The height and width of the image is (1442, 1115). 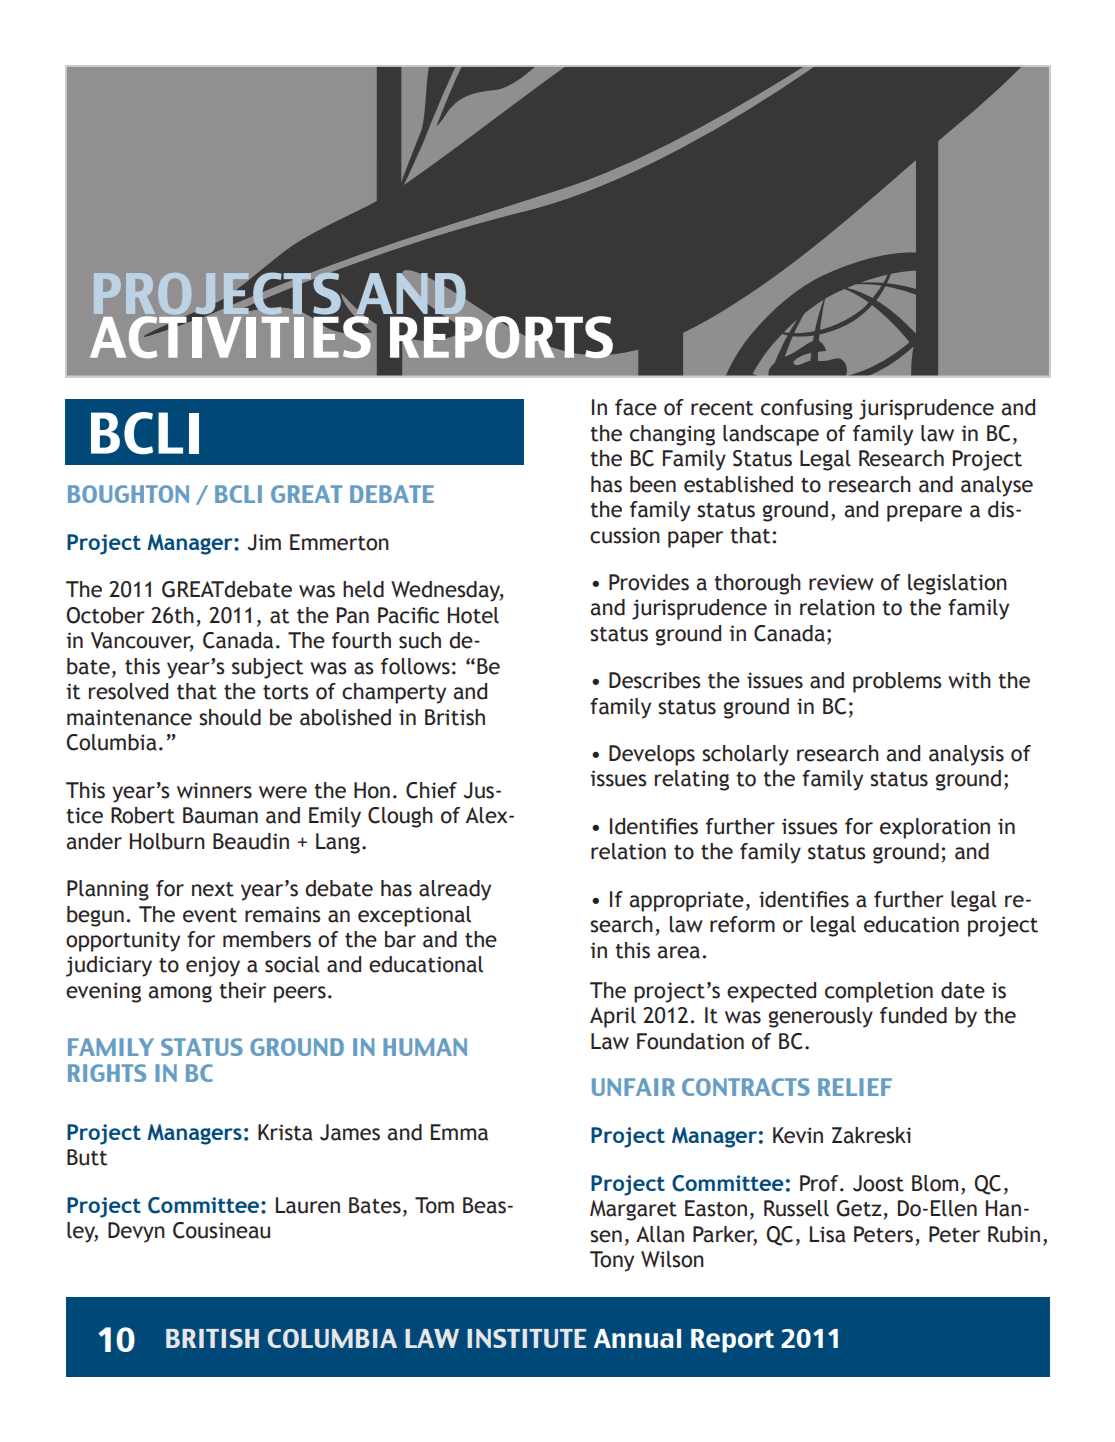 What do you see at coordinates (213, 889) in the image?
I see `next` at bounding box center [213, 889].
